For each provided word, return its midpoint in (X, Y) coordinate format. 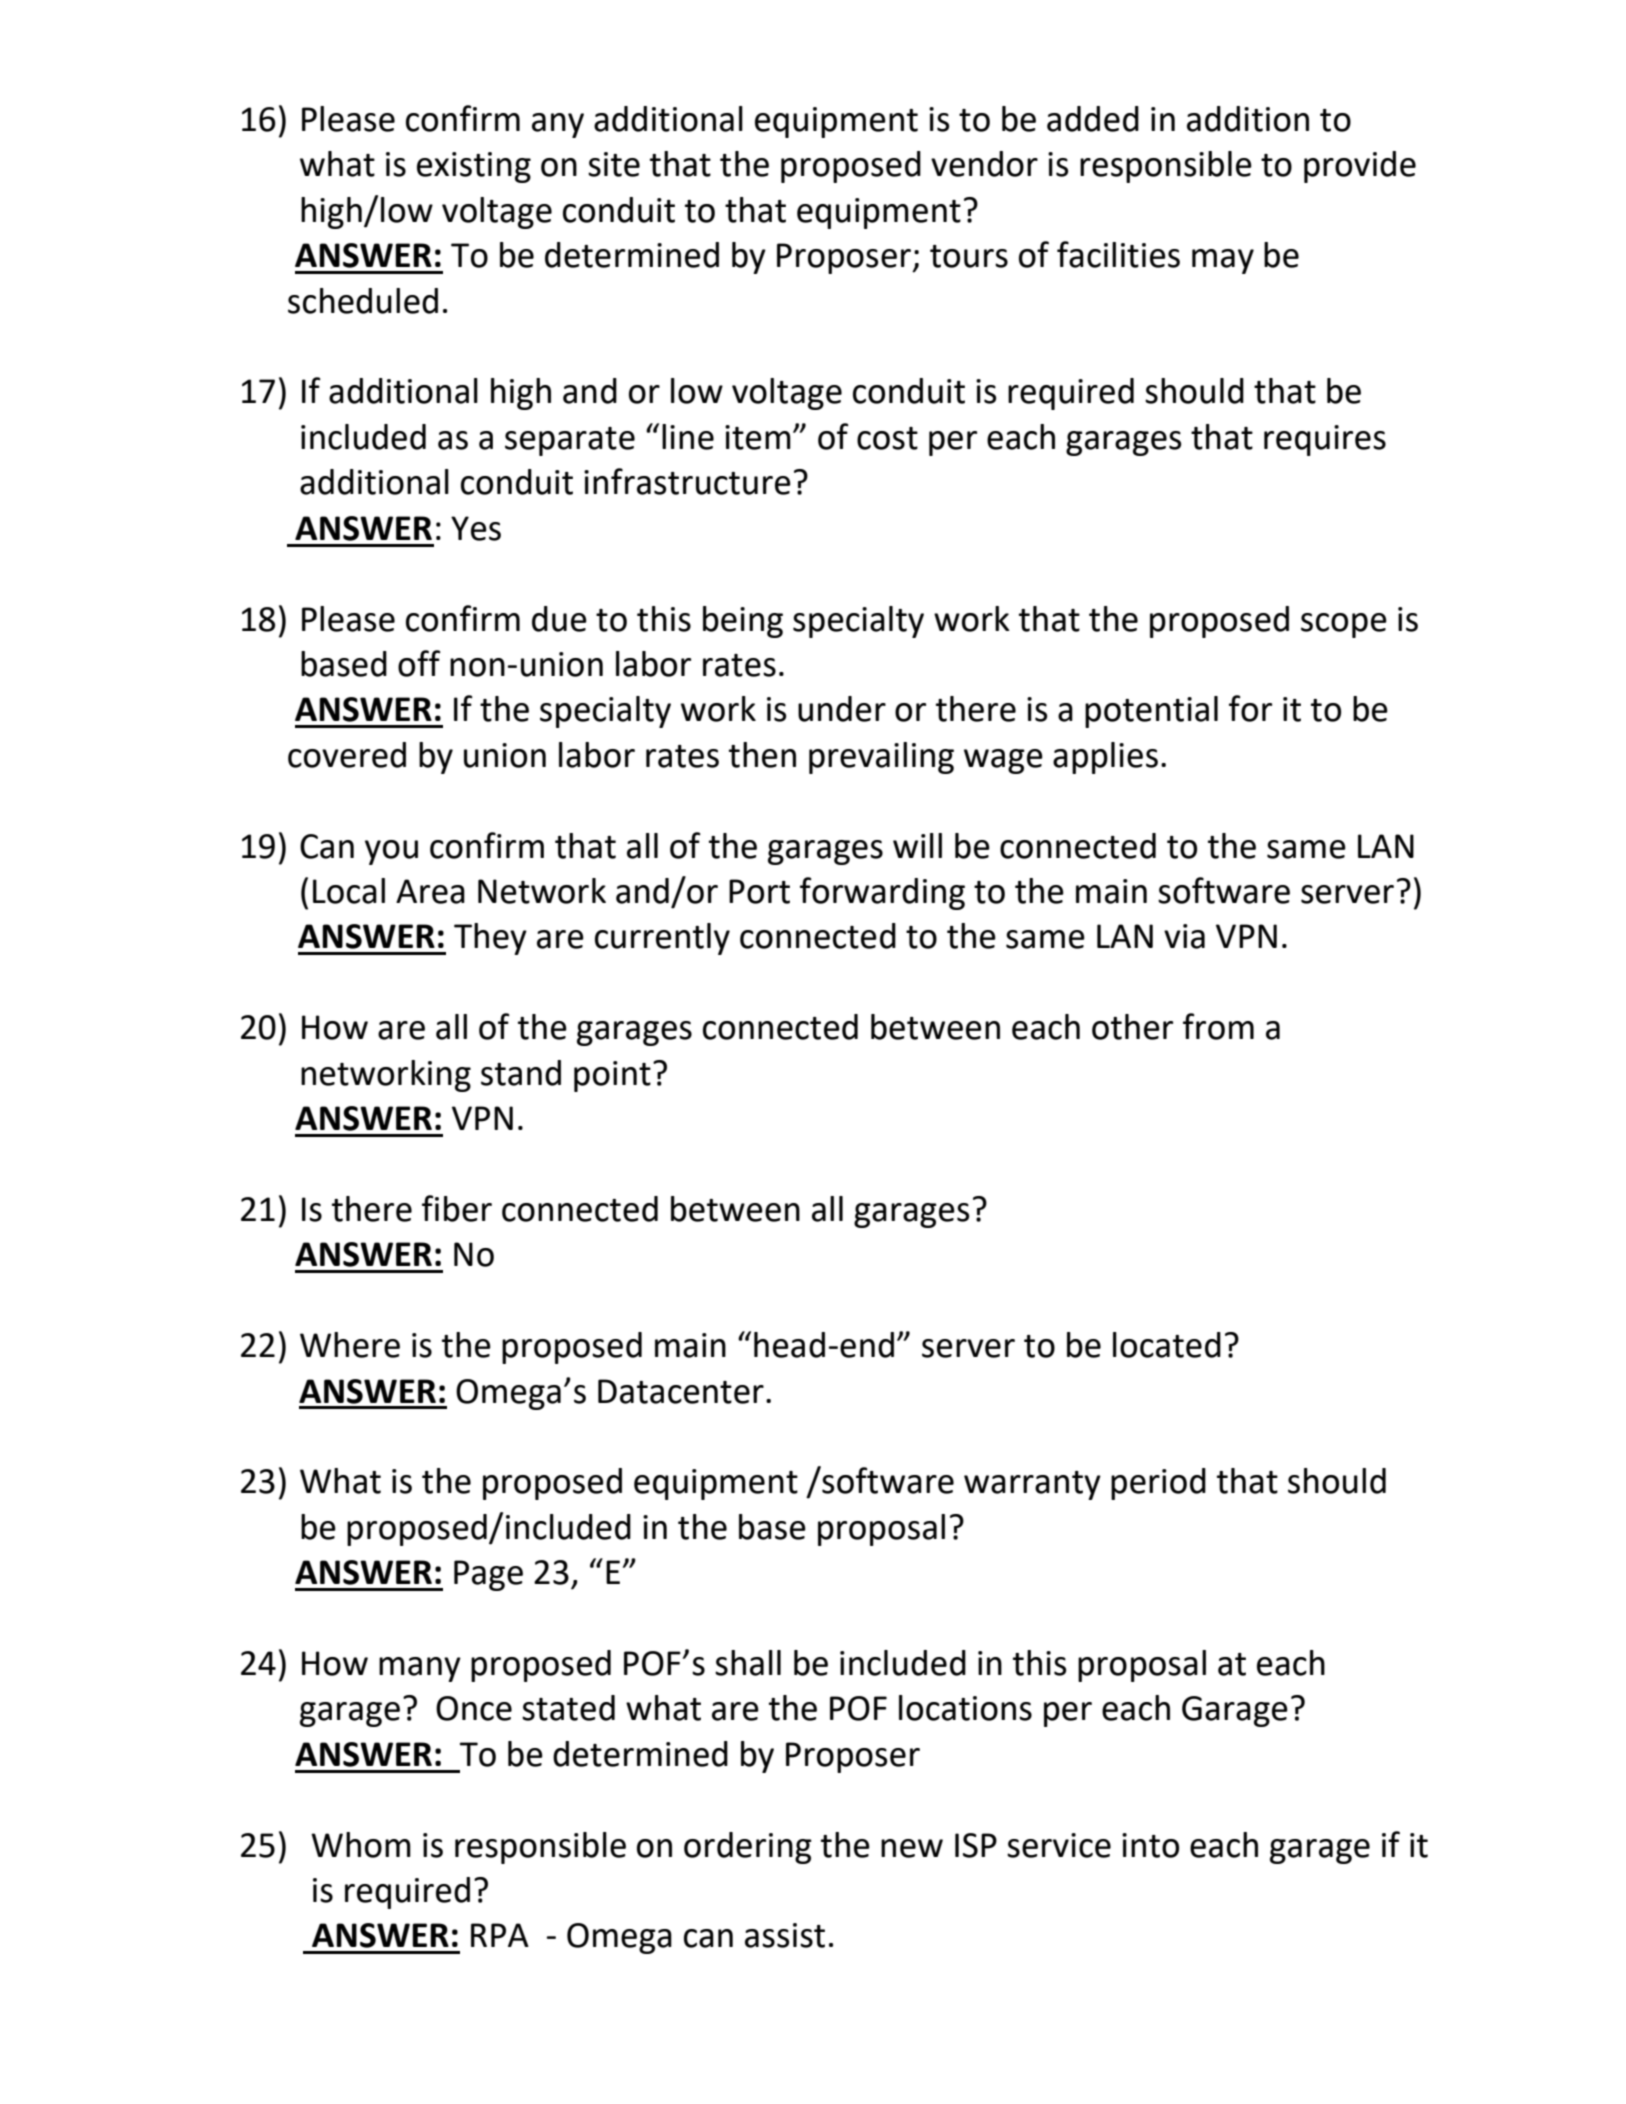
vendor (984, 164)
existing (474, 167)
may (1223, 261)
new (912, 1848)
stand (521, 1073)
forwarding (882, 893)
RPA (500, 1935)
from (1218, 1026)
